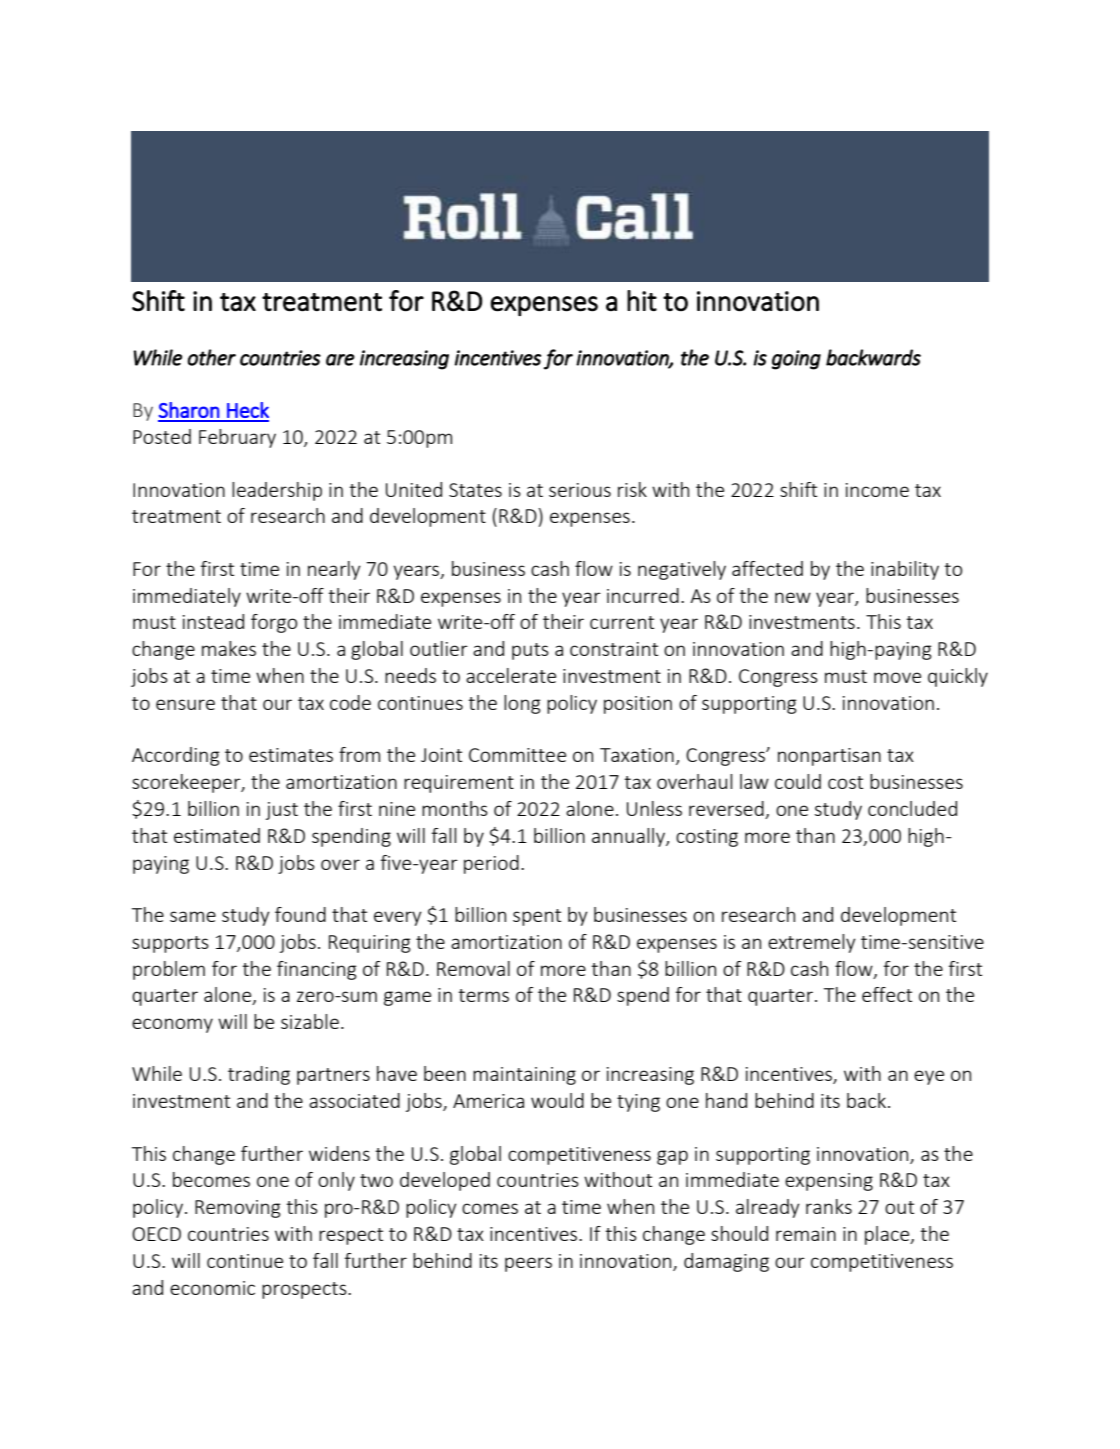  Describe the element at coordinates (528, 1264) in the page. I see `peers` at that location.
